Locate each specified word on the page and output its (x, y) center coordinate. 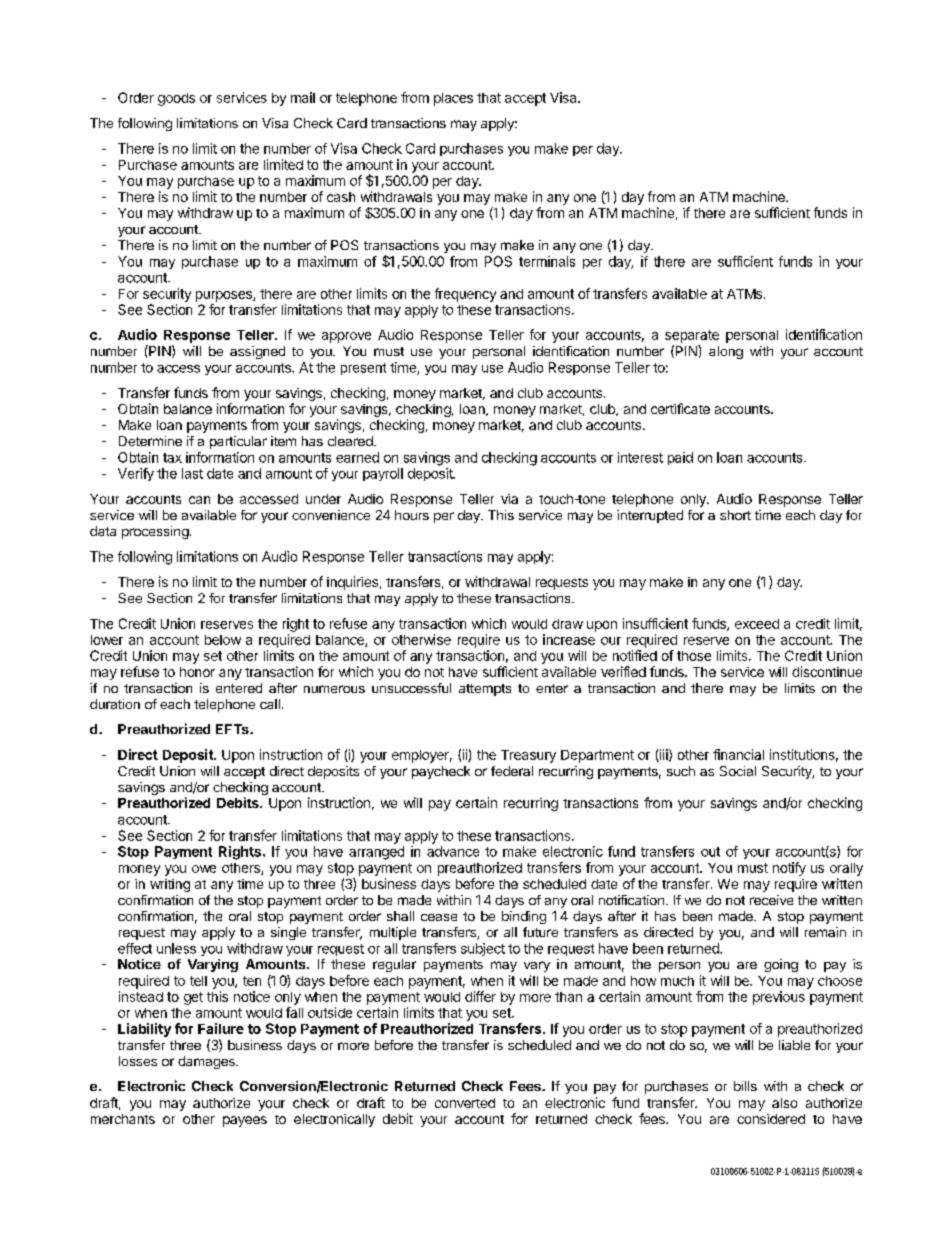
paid (680, 458)
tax (172, 458)
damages (207, 1062)
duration (115, 704)
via (509, 499)
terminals (547, 261)
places (453, 99)
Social (738, 771)
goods (176, 99)
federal (512, 771)
